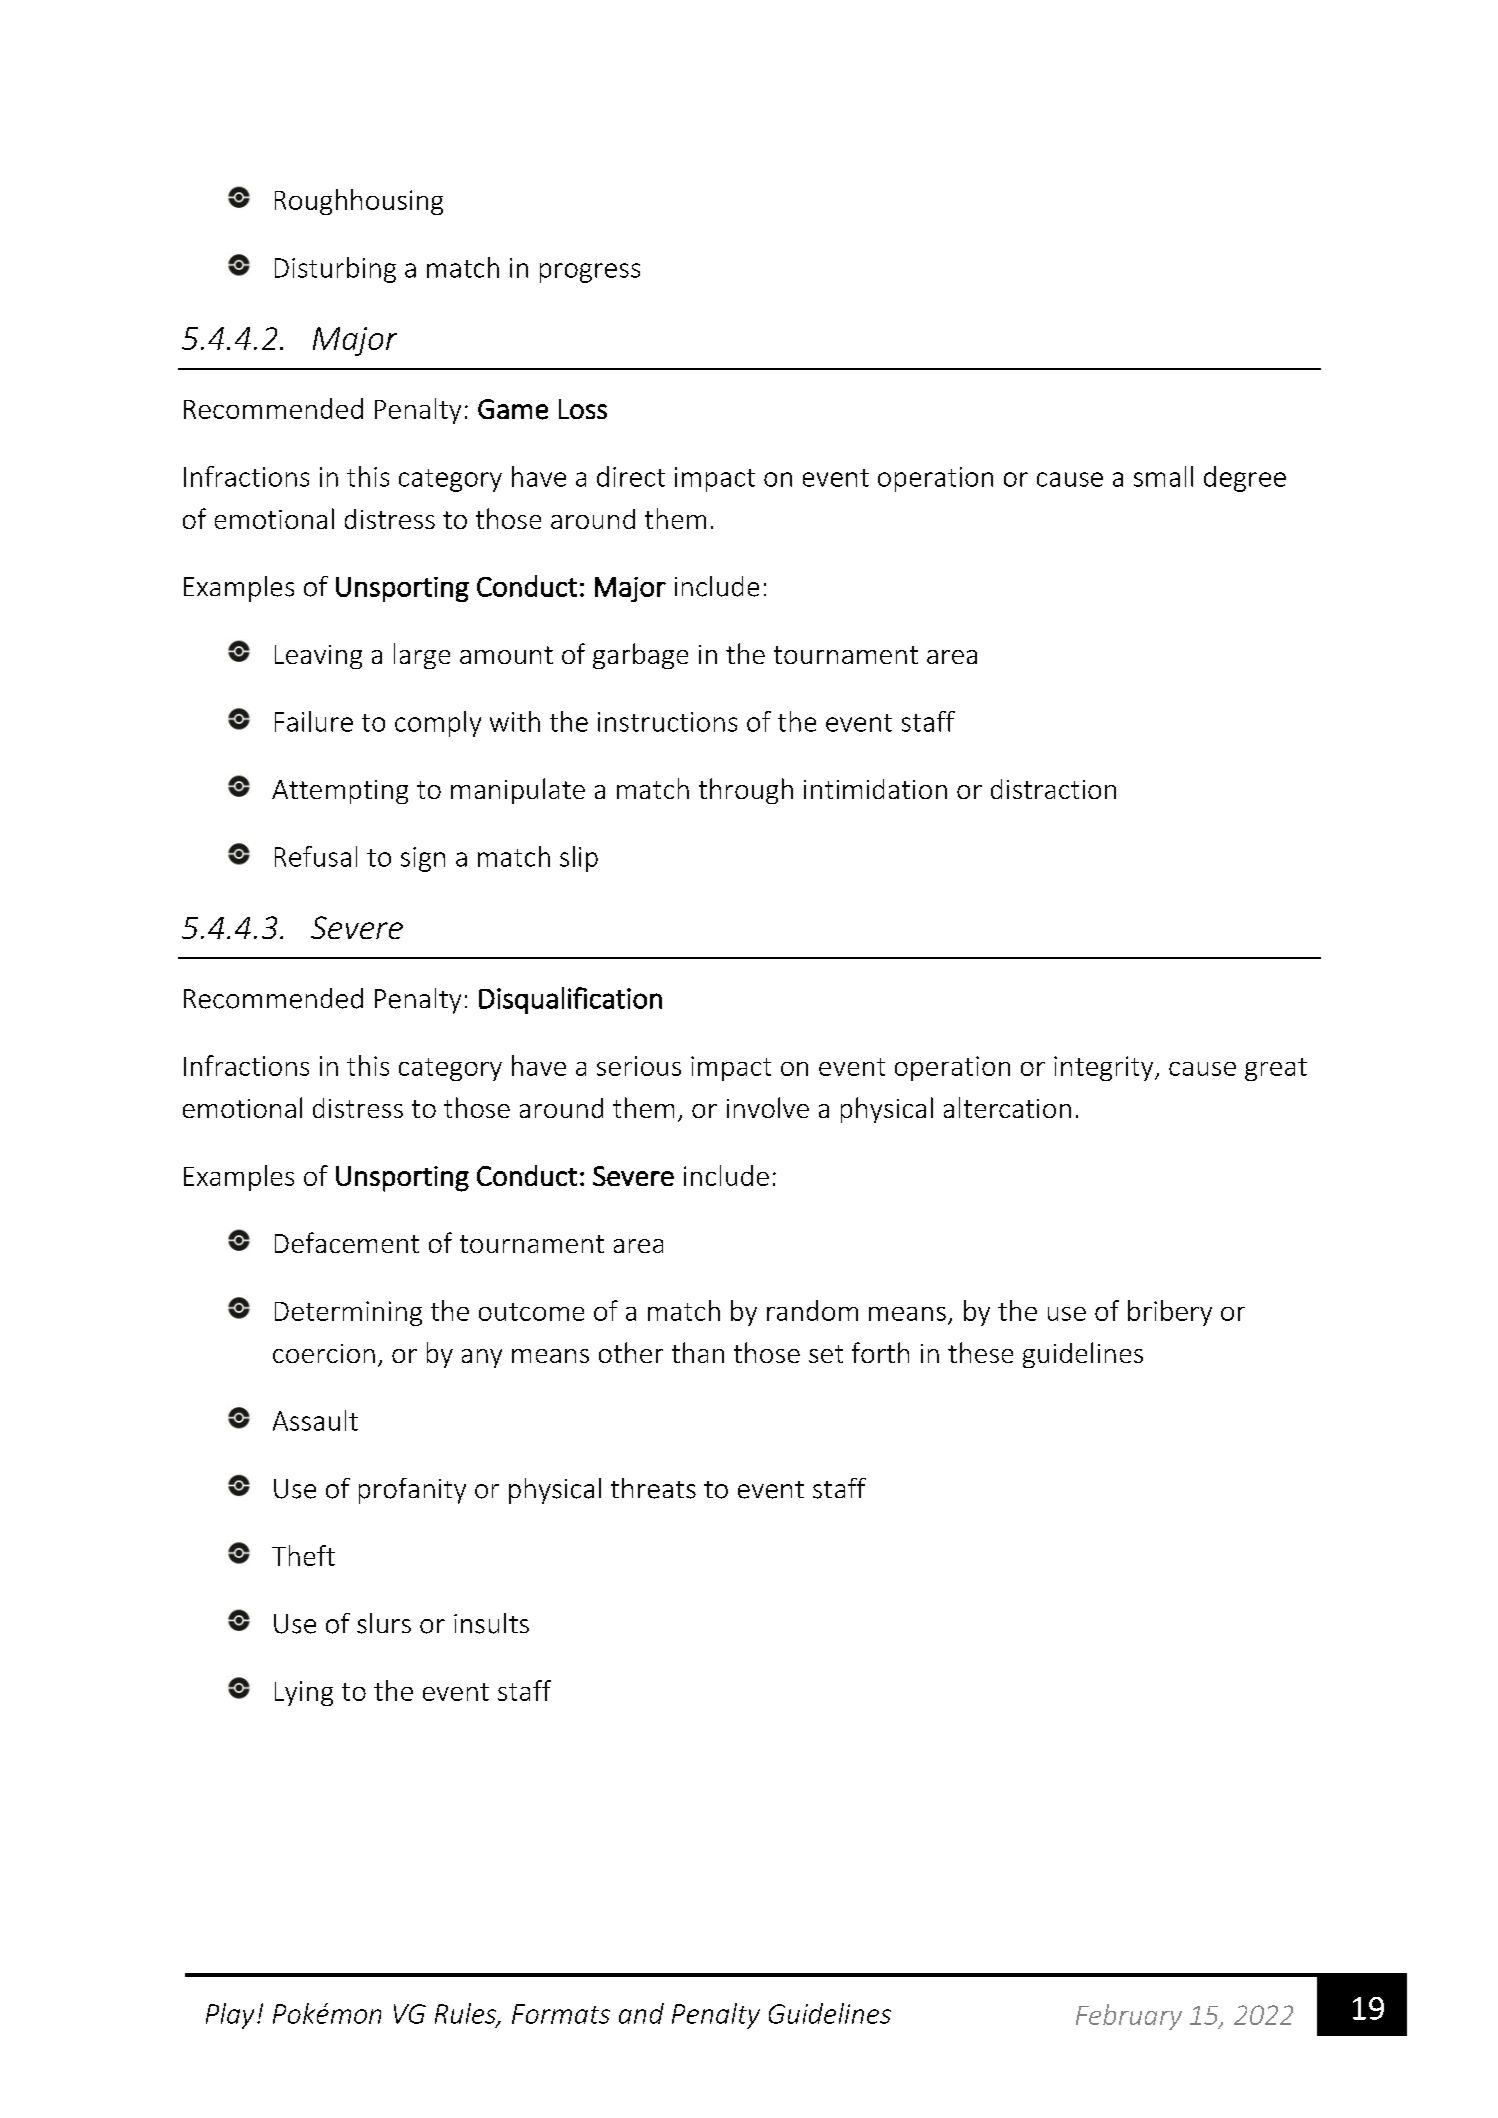  I want to click on small, so click(1163, 476).
